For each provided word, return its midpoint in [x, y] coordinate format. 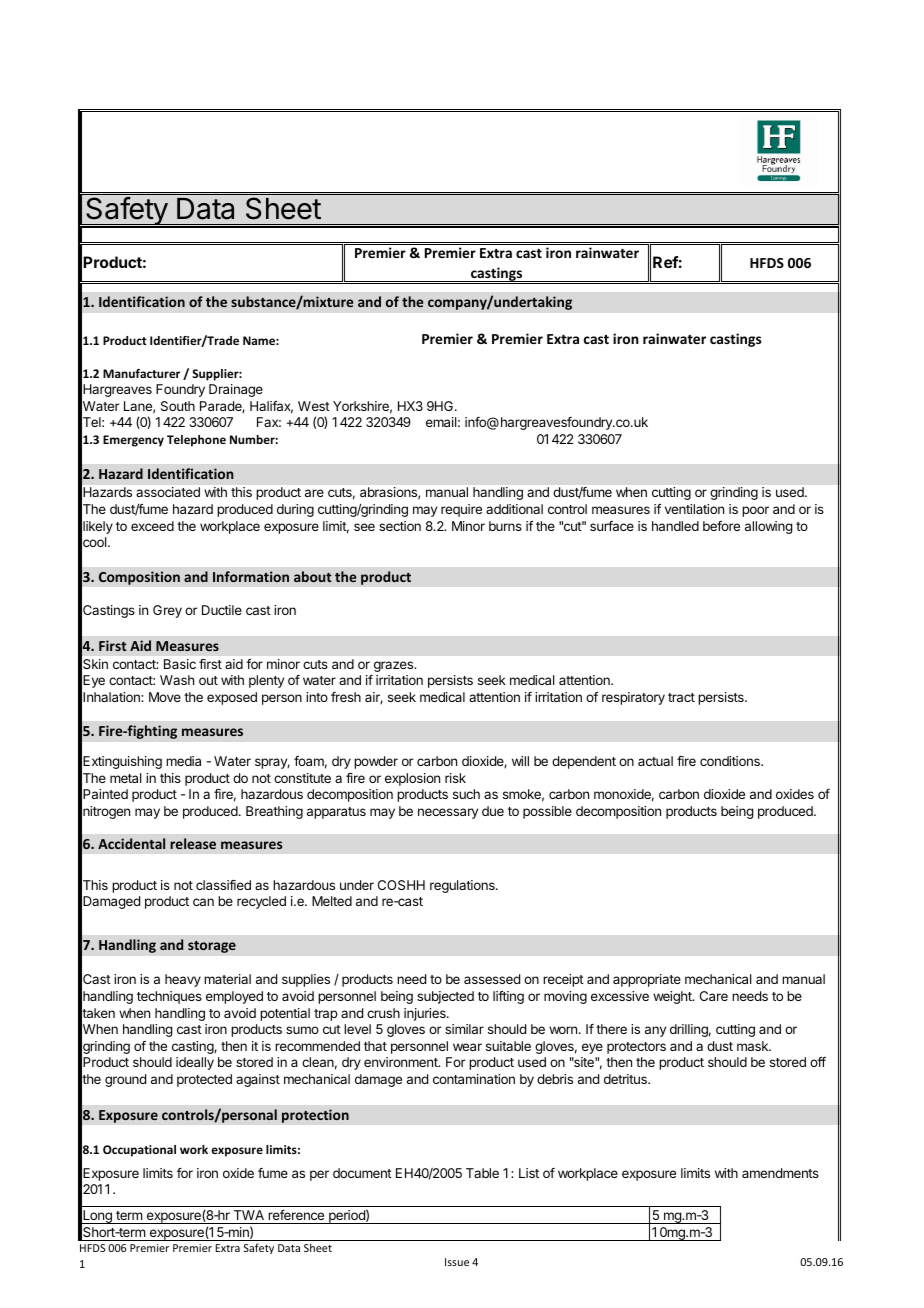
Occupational [139, 1151]
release [193, 843]
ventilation [694, 509]
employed [234, 997]
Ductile [222, 610]
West [314, 406]
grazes [395, 666]
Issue [457, 1262]
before [721, 526]
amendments [780, 1173]
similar [464, 1029]
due [493, 811]
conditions [731, 761]
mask [754, 1046]
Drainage [236, 390]
